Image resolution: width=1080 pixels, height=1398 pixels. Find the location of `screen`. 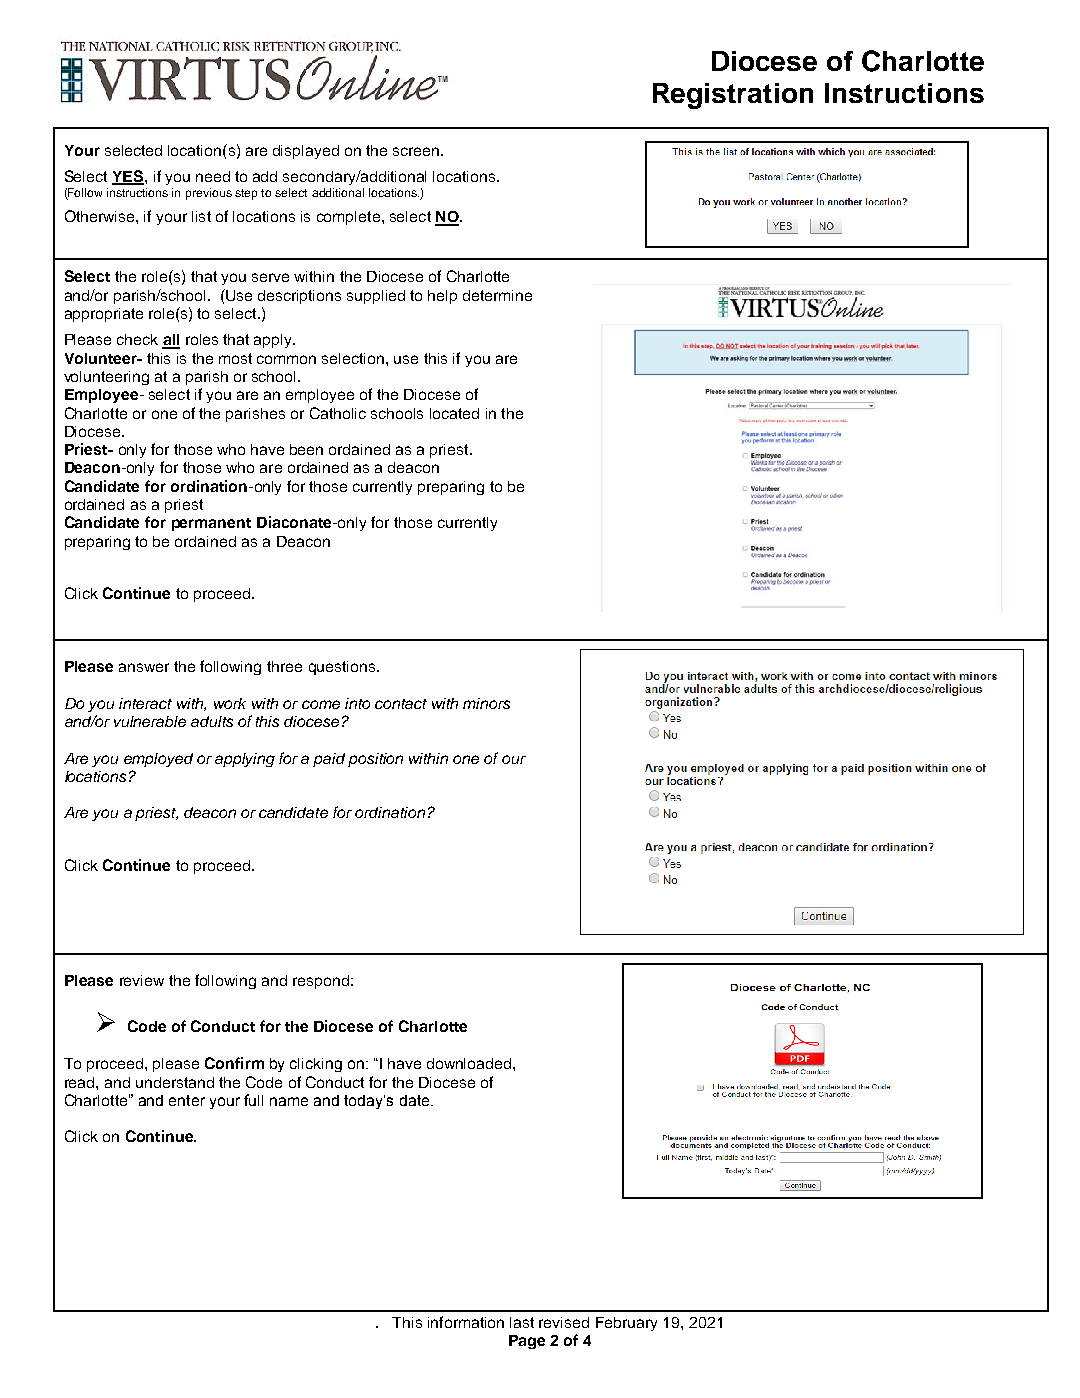

screen is located at coordinates (417, 151).
